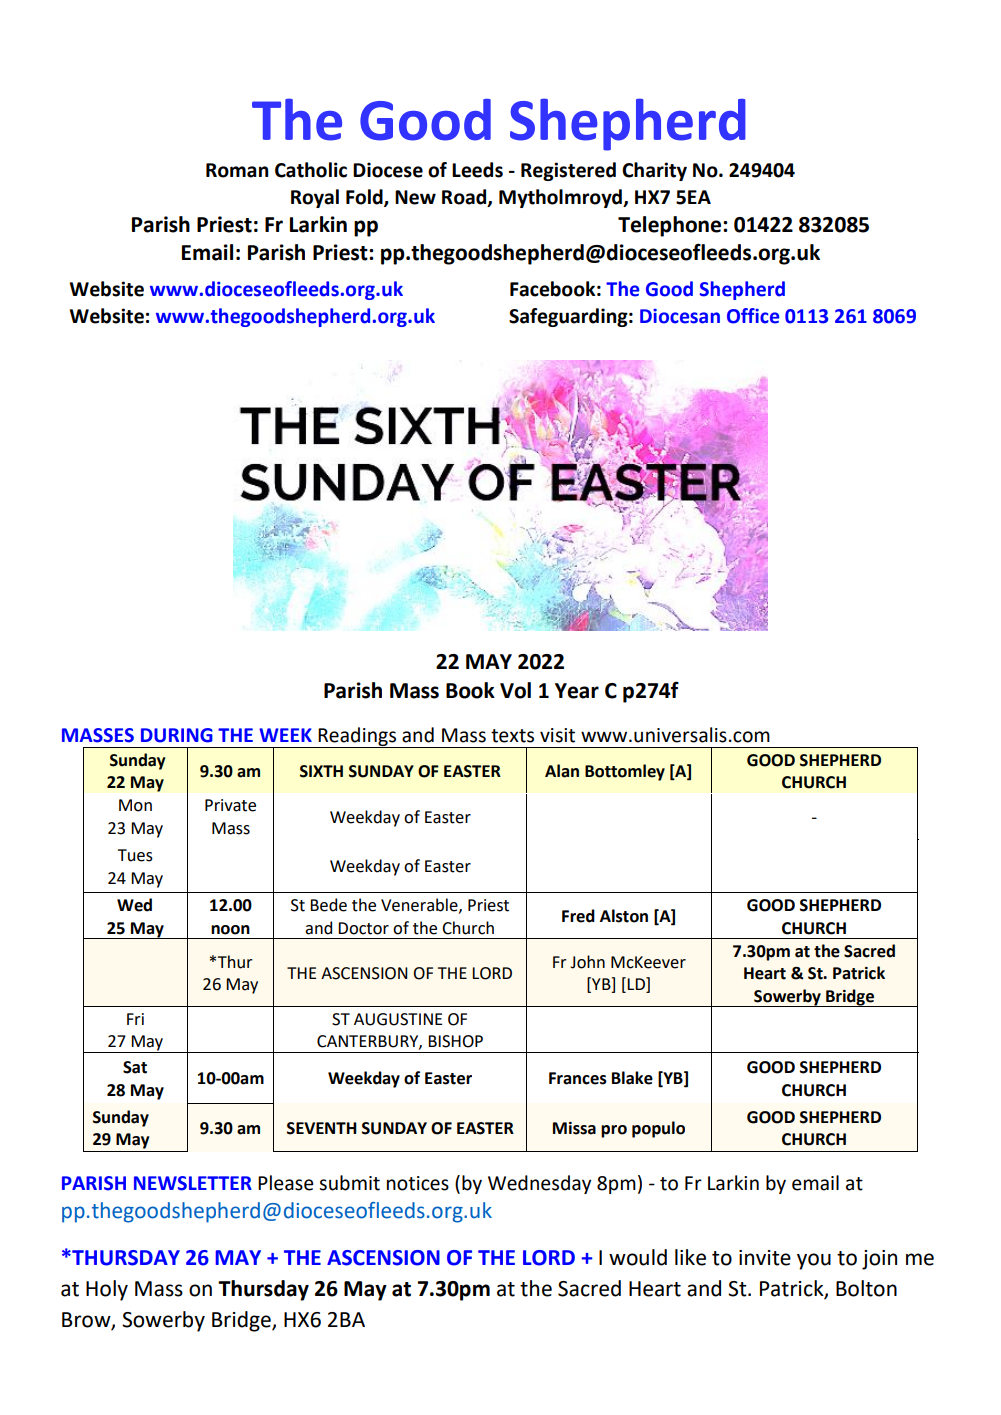 The width and height of the screenshot is (1001, 1415). What do you see at coordinates (671, 226) in the screenshot?
I see `Telephone` at bounding box center [671, 226].
